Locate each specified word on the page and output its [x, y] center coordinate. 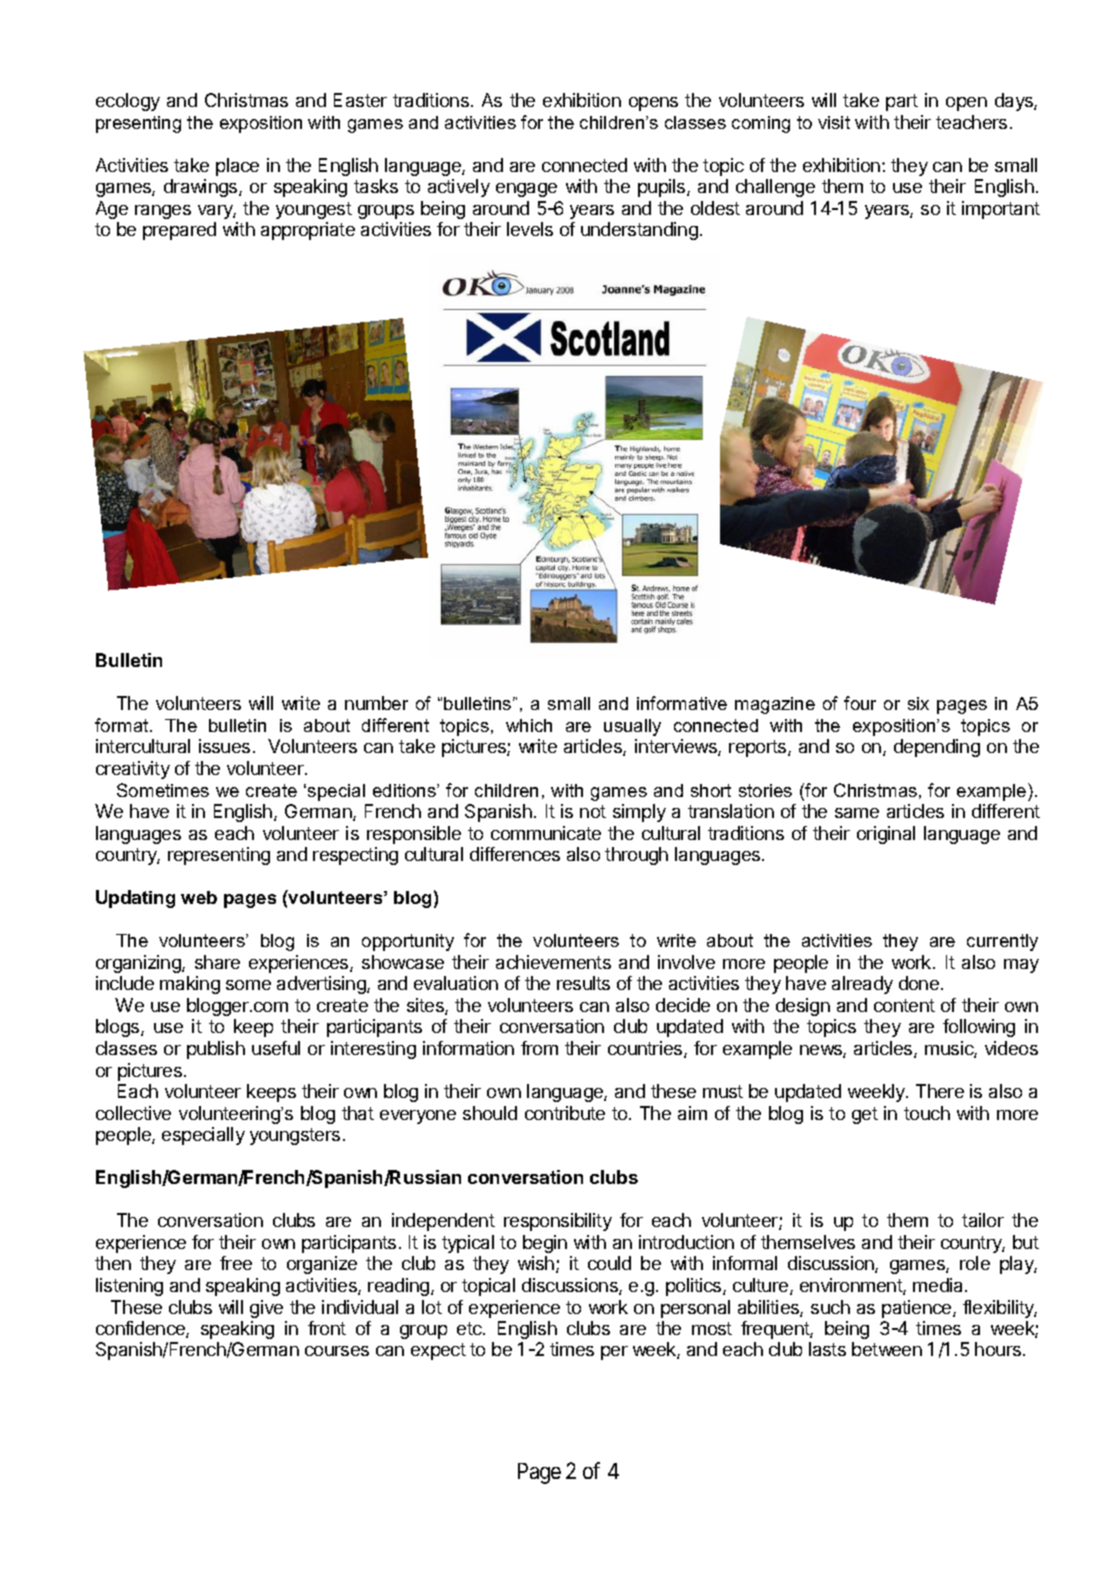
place [237, 167]
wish [536, 1263]
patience [918, 1309]
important [1001, 210]
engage [526, 190]
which [529, 725]
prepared [179, 231]
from [539, 1048]
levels [530, 229]
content [904, 1005]
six [918, 703]
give [266, 1309]
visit [834, 122]
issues [224, 746]
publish [216, 1050]
